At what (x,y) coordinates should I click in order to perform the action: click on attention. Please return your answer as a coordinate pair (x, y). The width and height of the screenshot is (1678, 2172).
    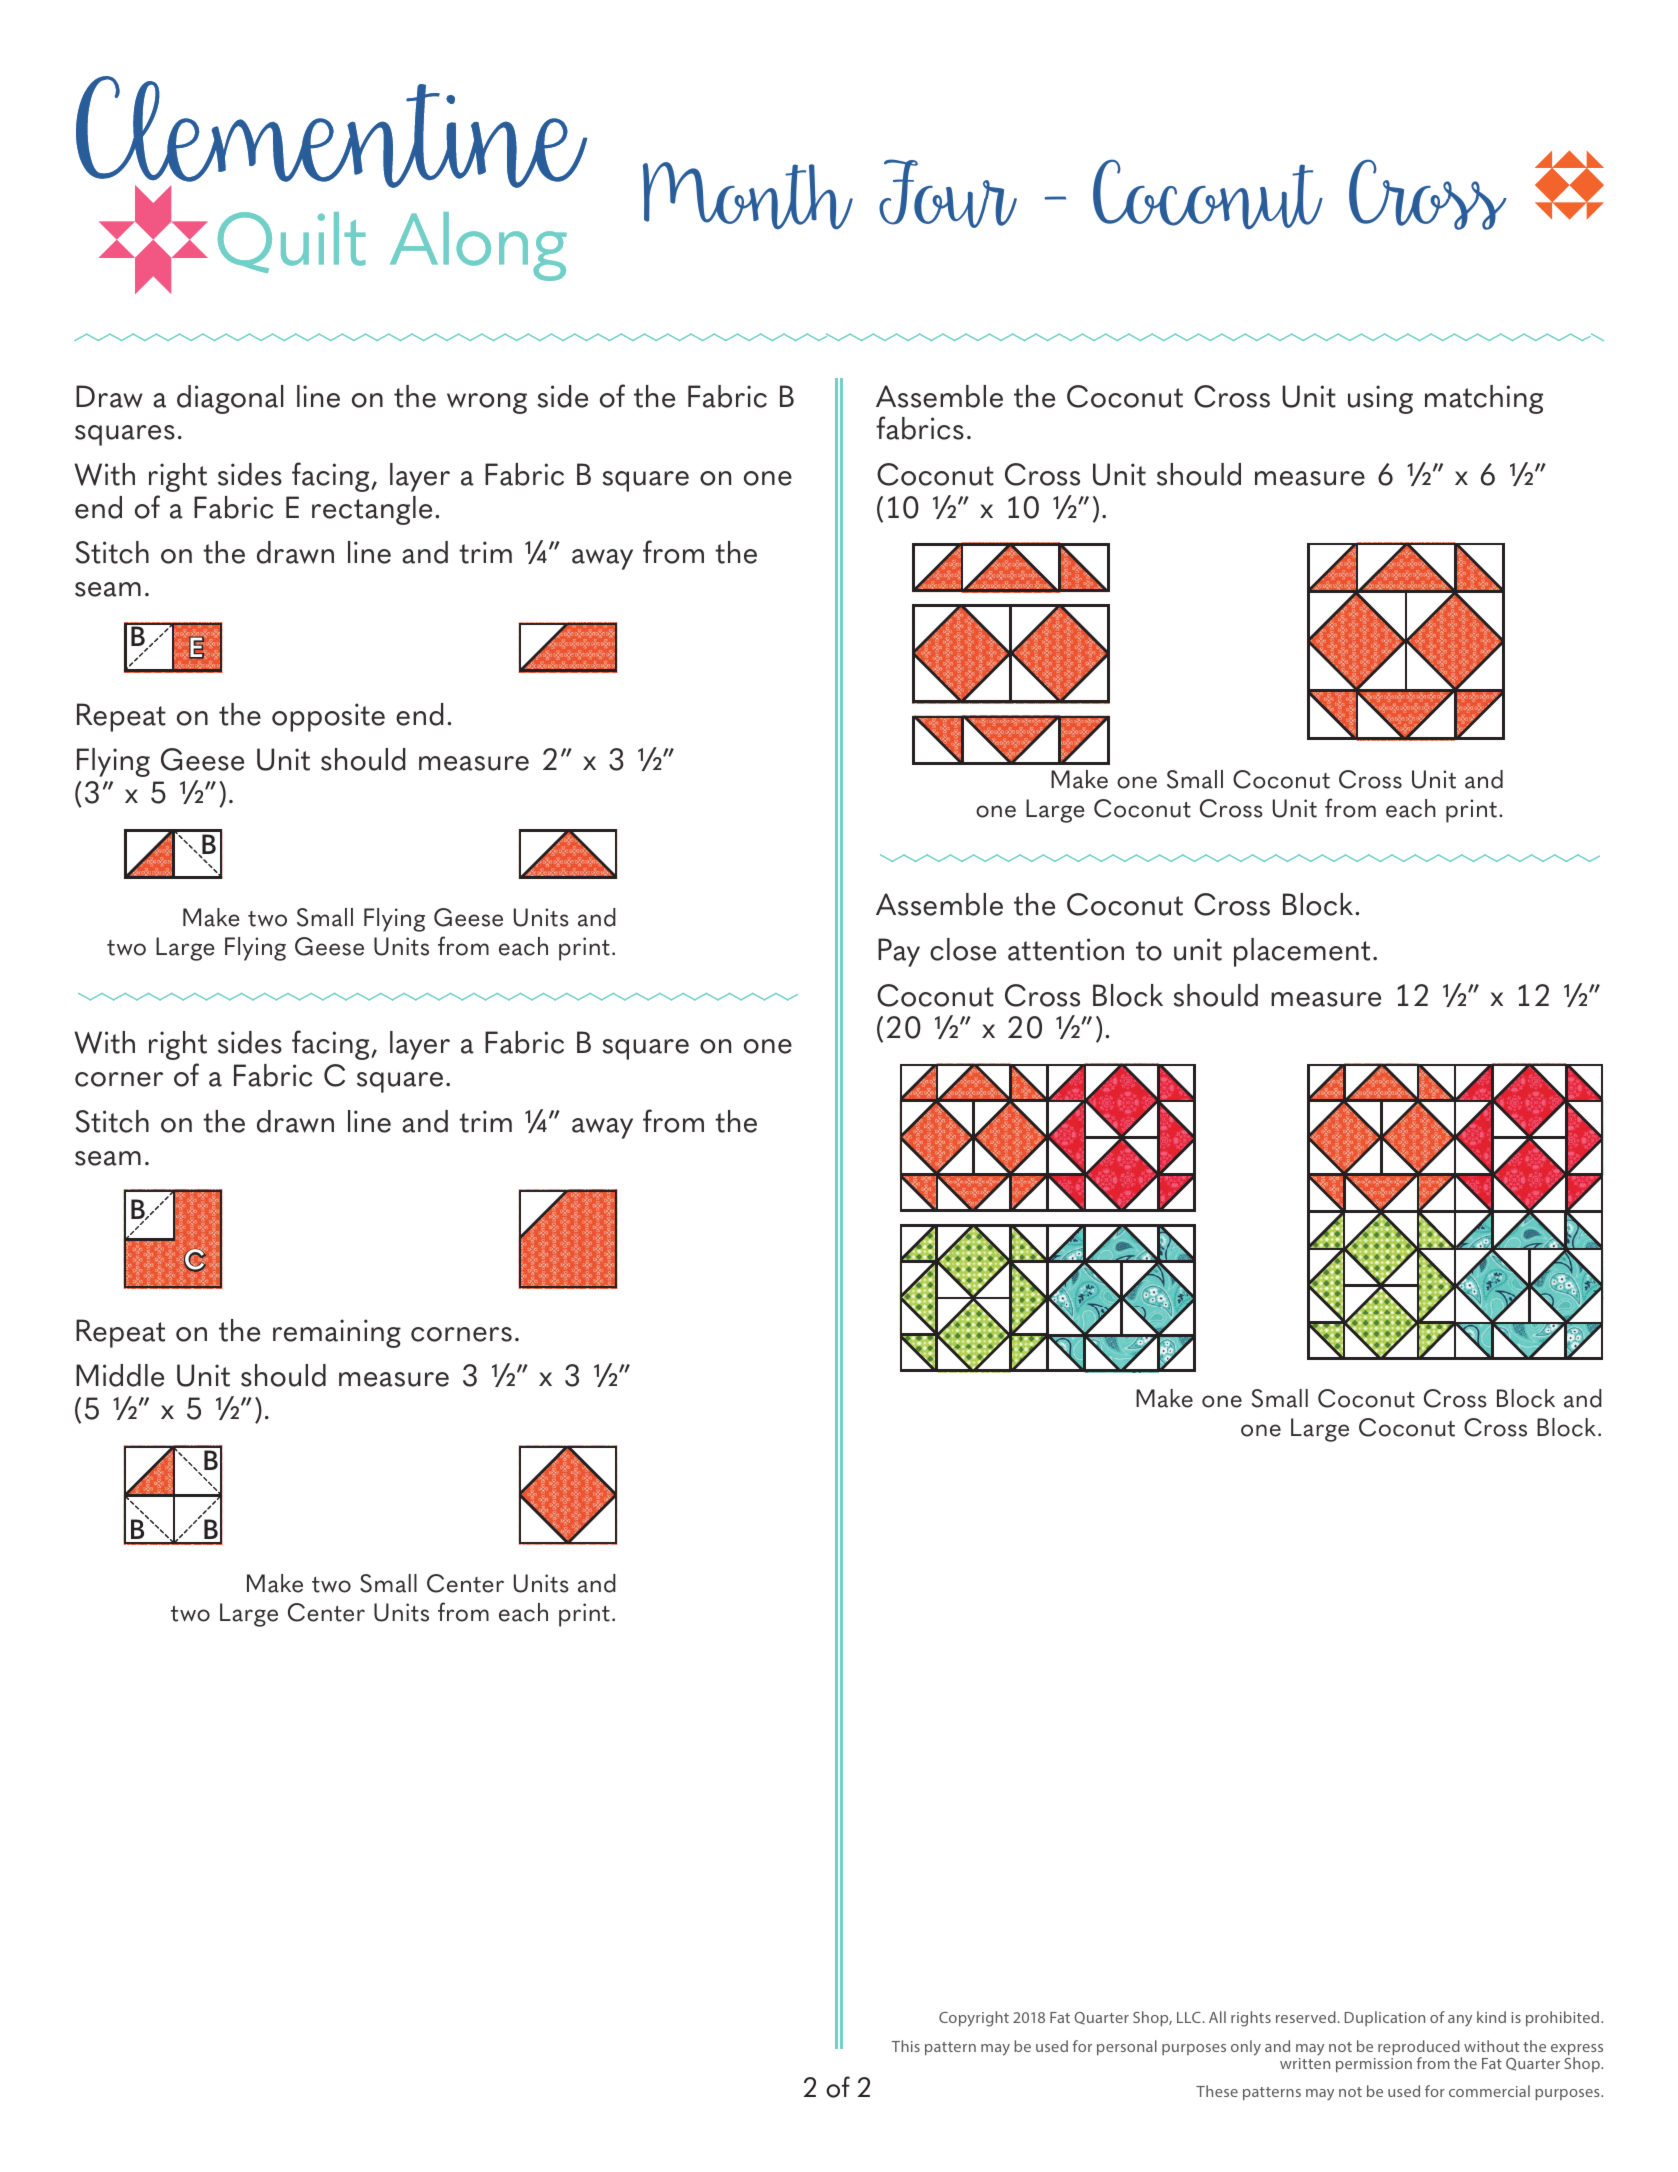
    Looking at the image, I should click on (1066, 949).
